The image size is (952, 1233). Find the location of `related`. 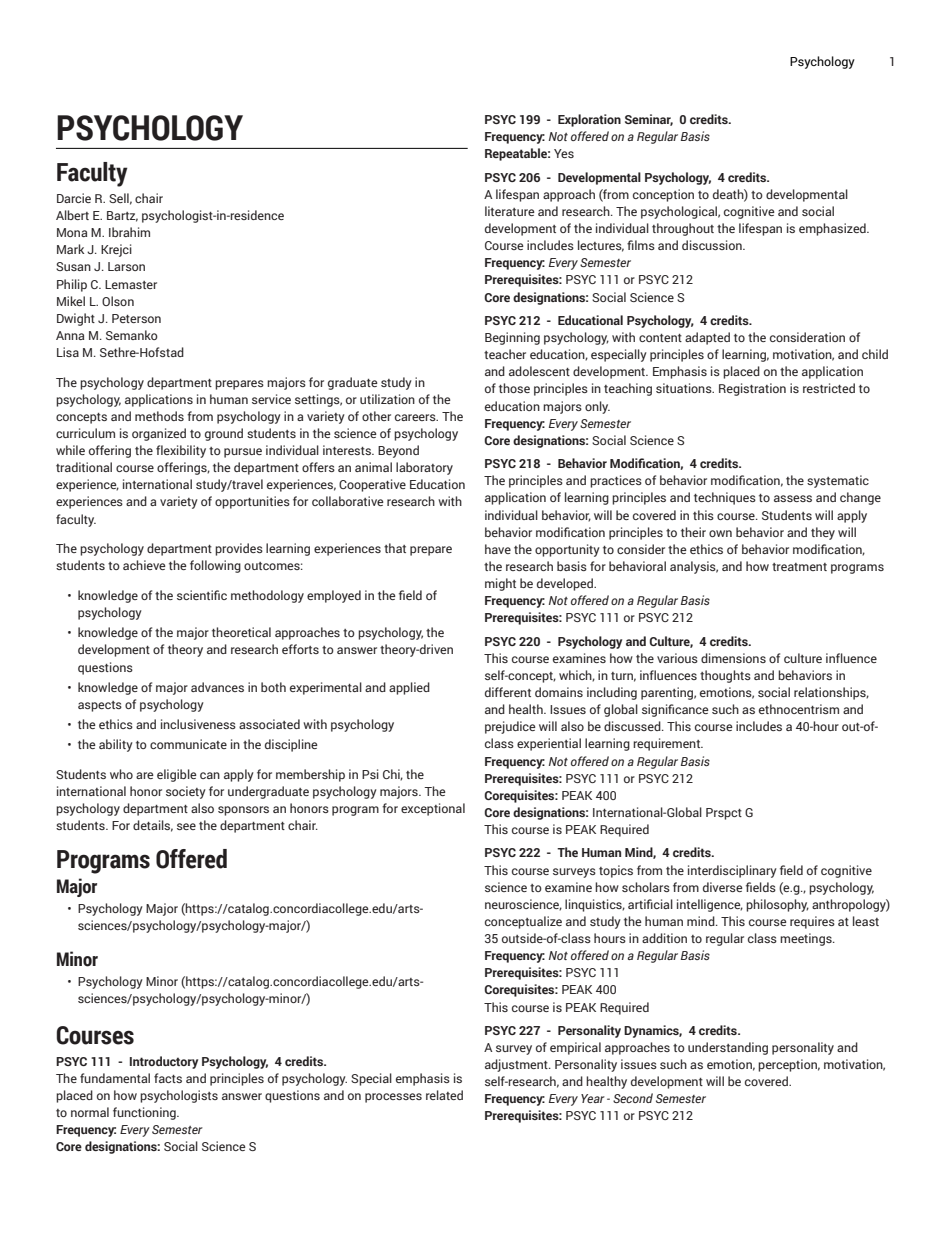

related is located at coordinates (444, 1095).
